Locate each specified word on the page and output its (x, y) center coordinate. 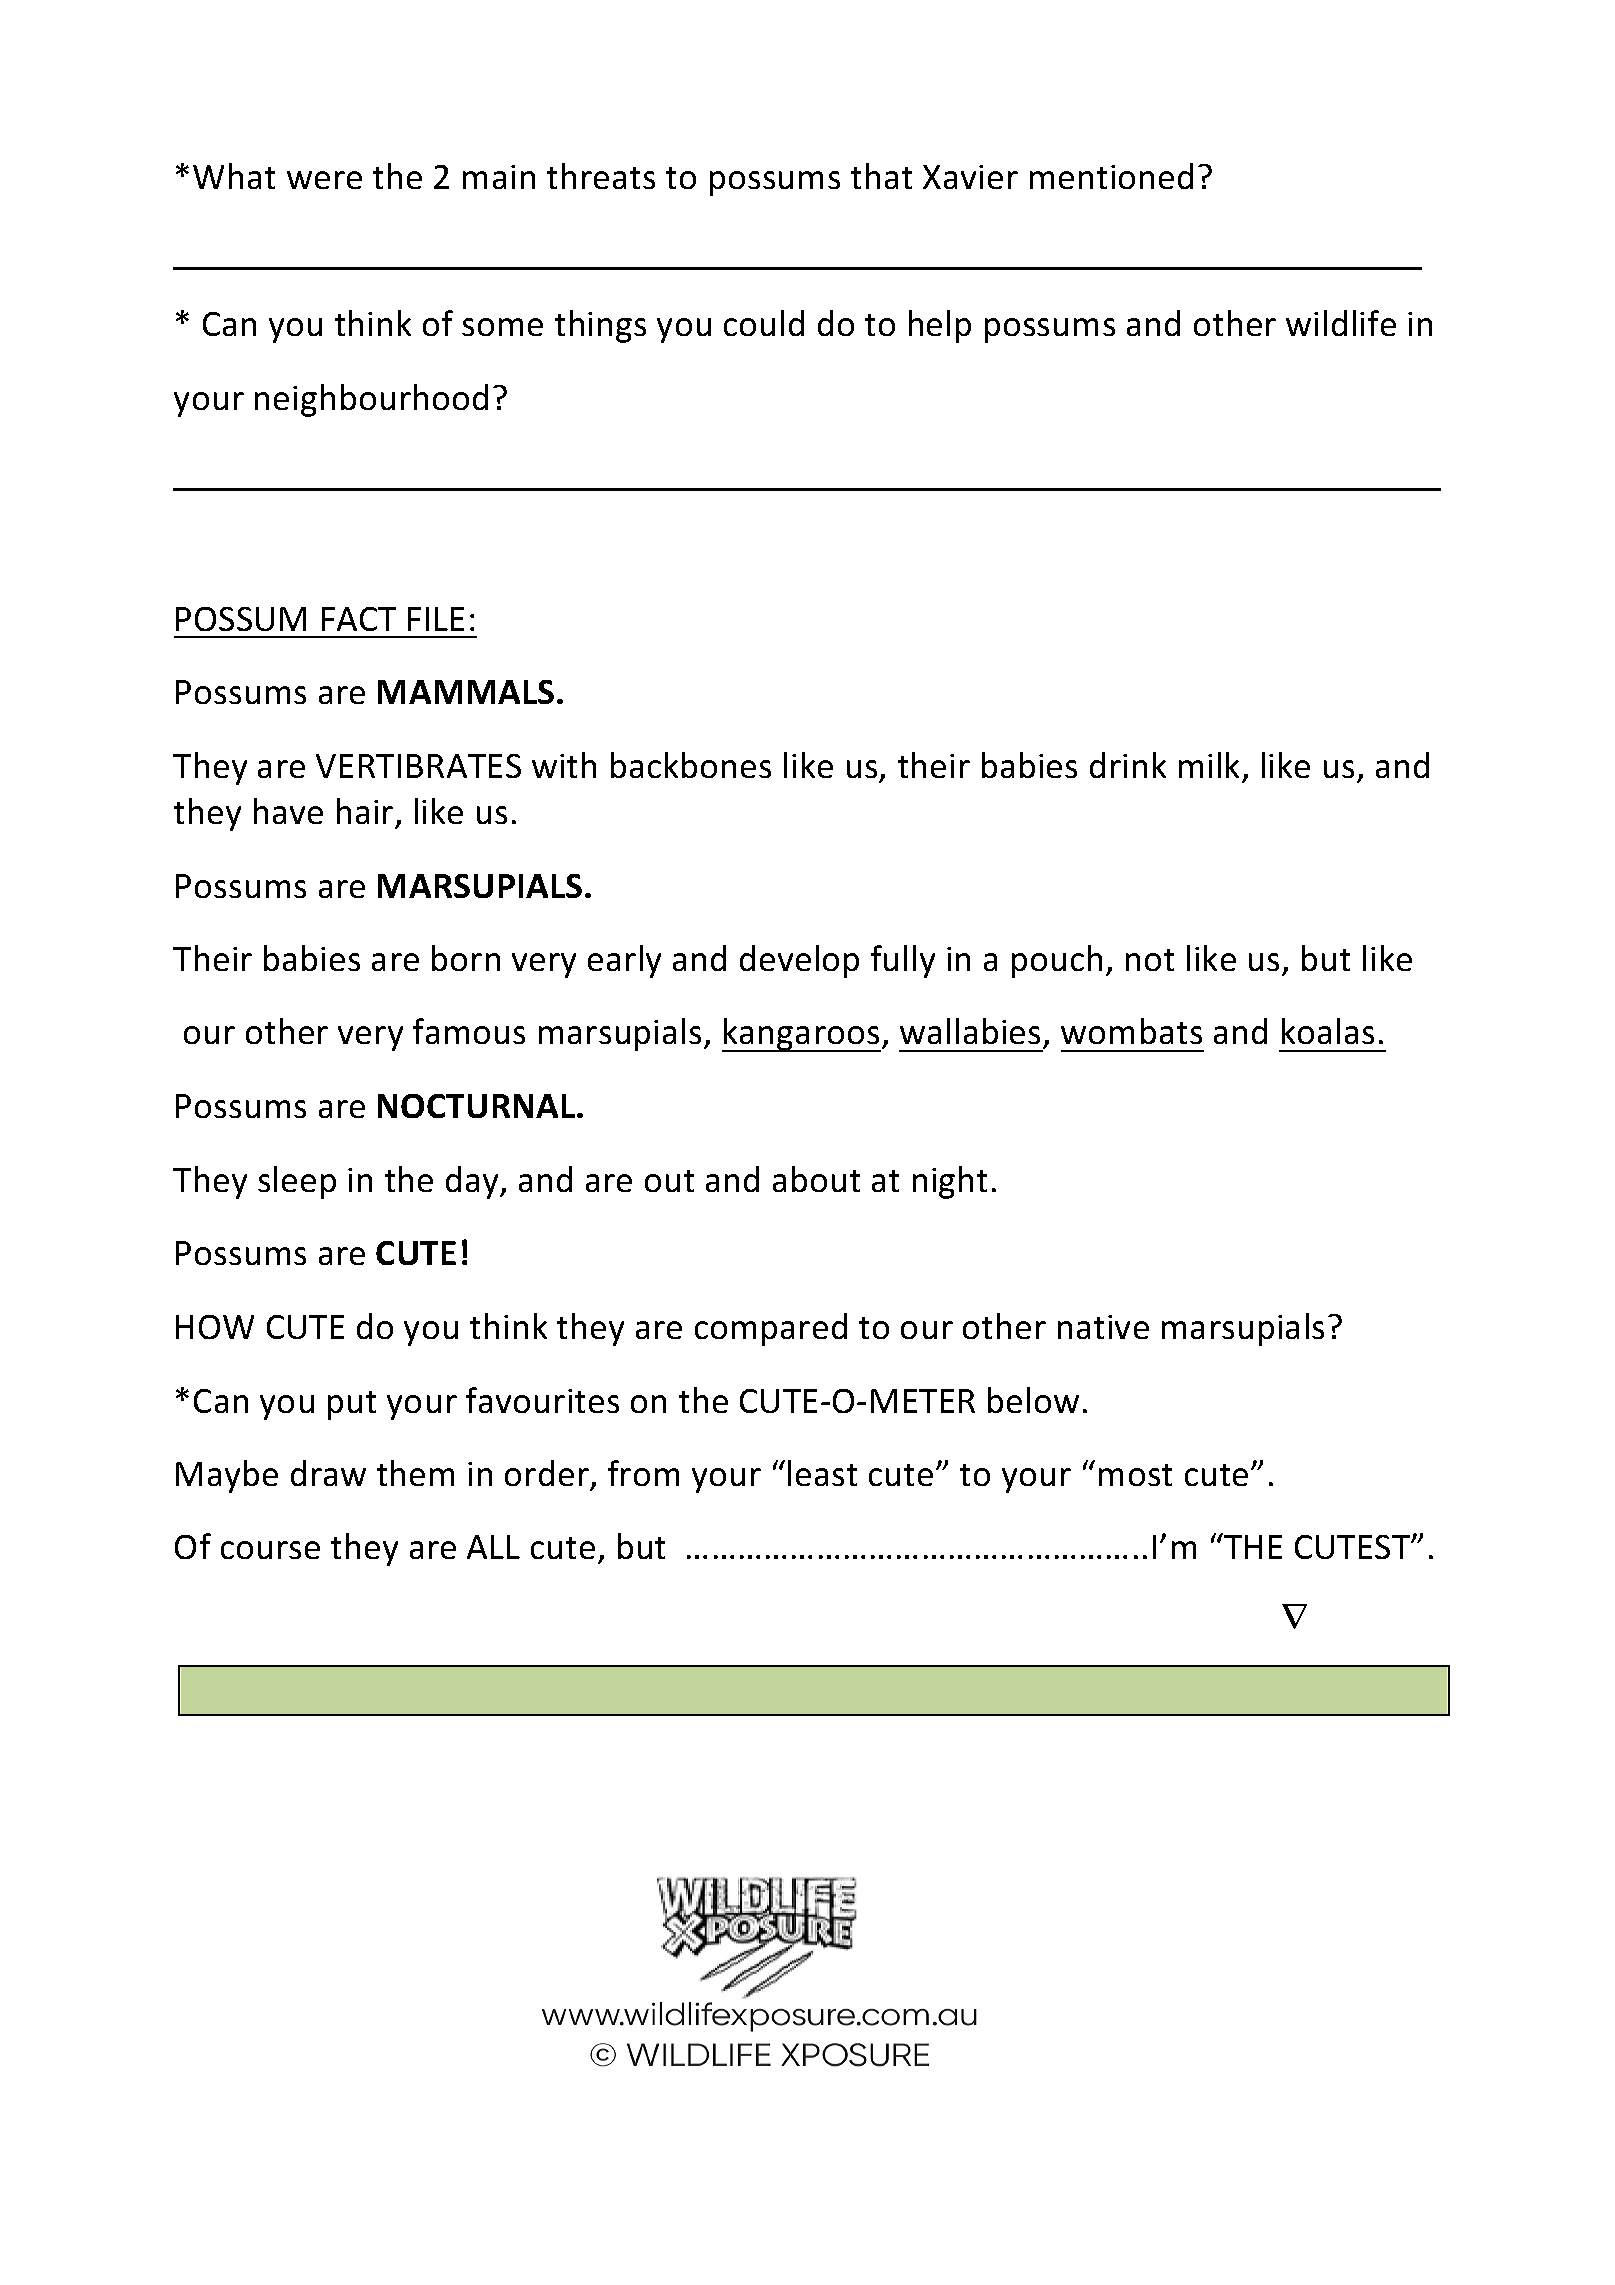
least (822, 1473)
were (324, 180)
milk (1209, 765)
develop (799, 961)
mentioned (1111, 176)
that (881, 176)
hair (366, 813)
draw (328, 1473)
